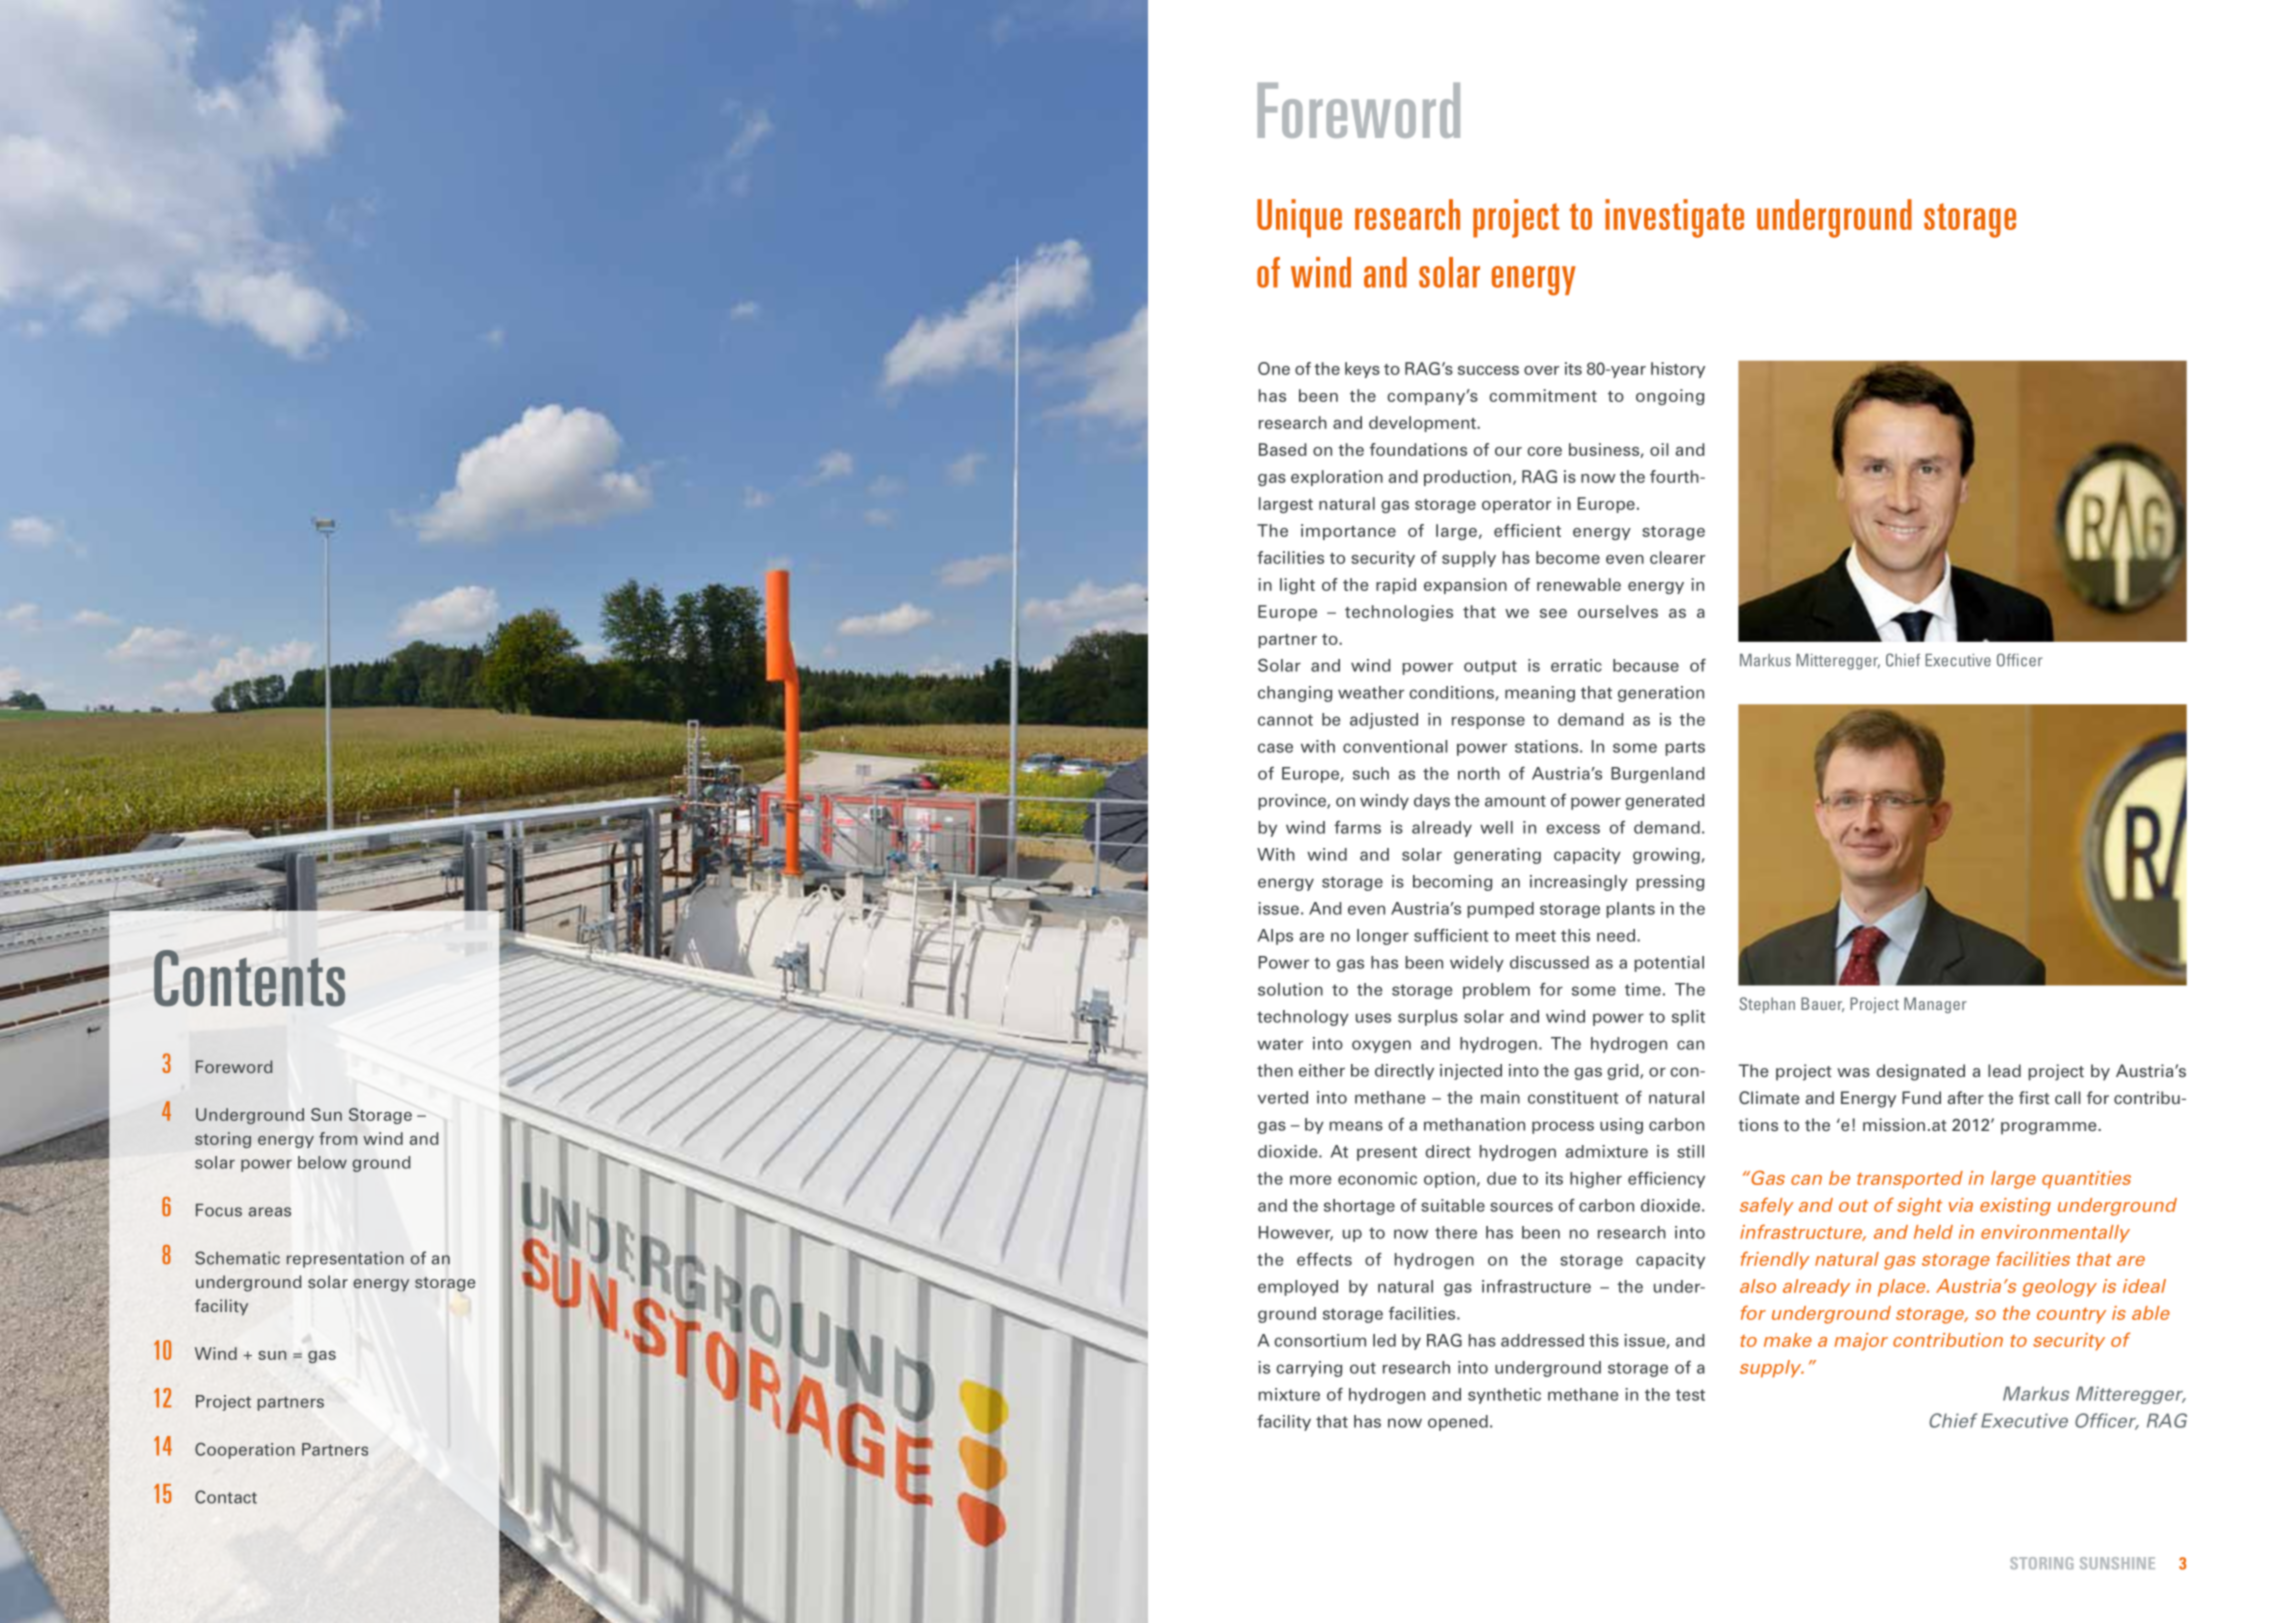 The image size is (2296, 1623). What do you see at coordinates (1283, 449) in the page?
I see `Based` at bounding box center [1283, 449].
